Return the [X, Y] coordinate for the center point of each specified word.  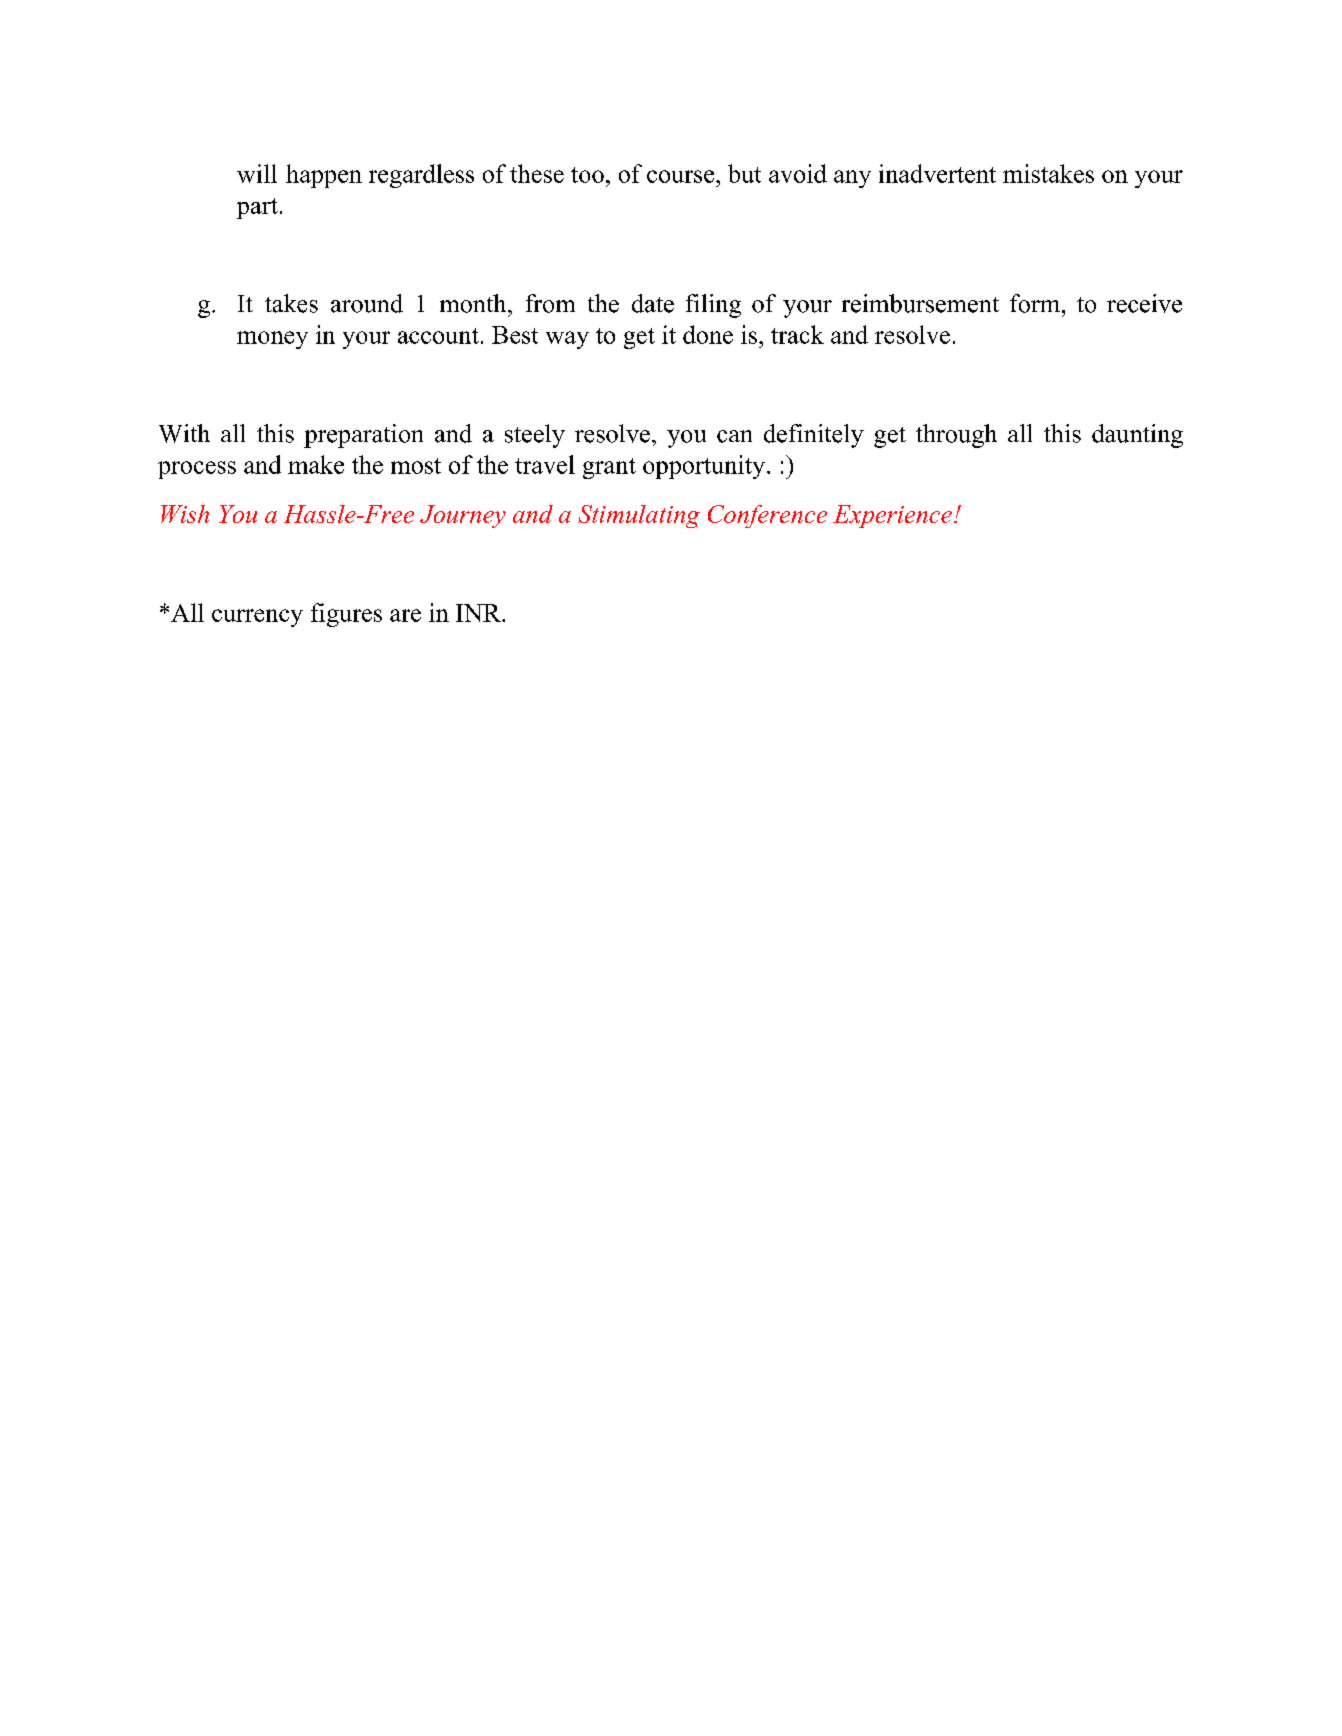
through [956, 436]
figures [346, 615]
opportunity [704, 467]
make [316, 464]
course [682, 176]
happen [324, 176]
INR [479, 613]
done [708, 334]
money [272, 340]
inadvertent [937, 173]
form [1036, 303]
